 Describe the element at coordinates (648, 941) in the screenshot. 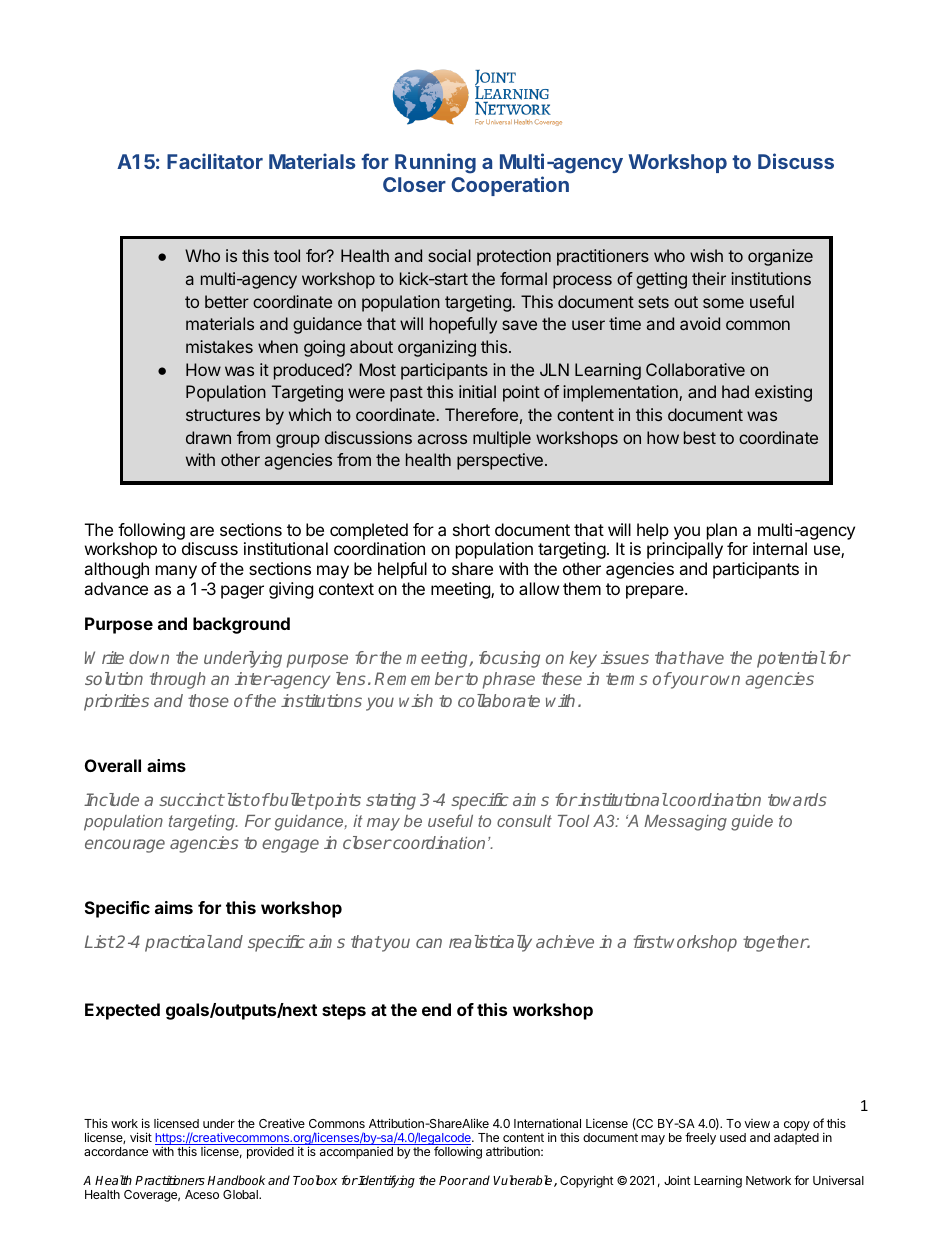

I see `first` at that location.
